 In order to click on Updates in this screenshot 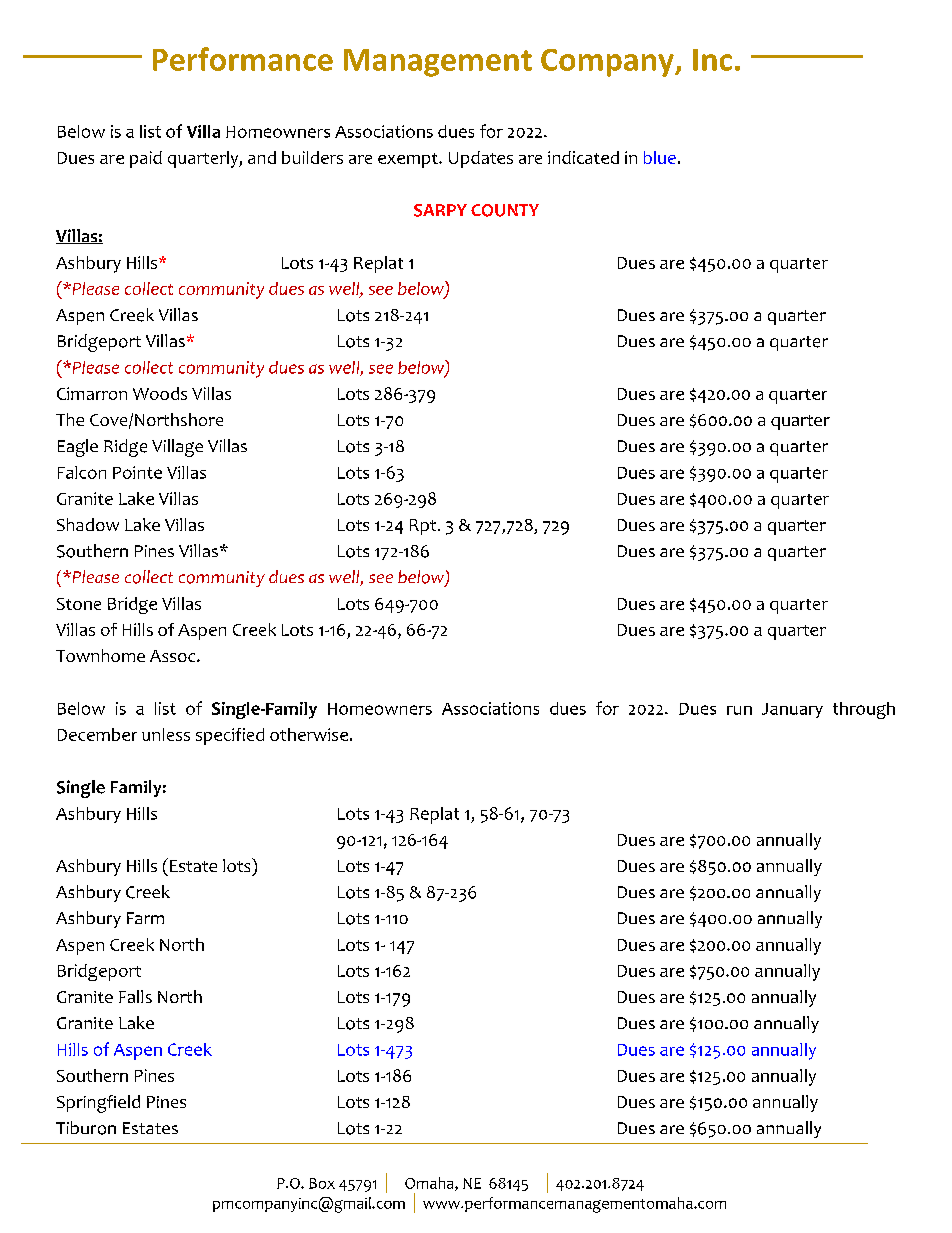, I will do `click(481, 159)`.
